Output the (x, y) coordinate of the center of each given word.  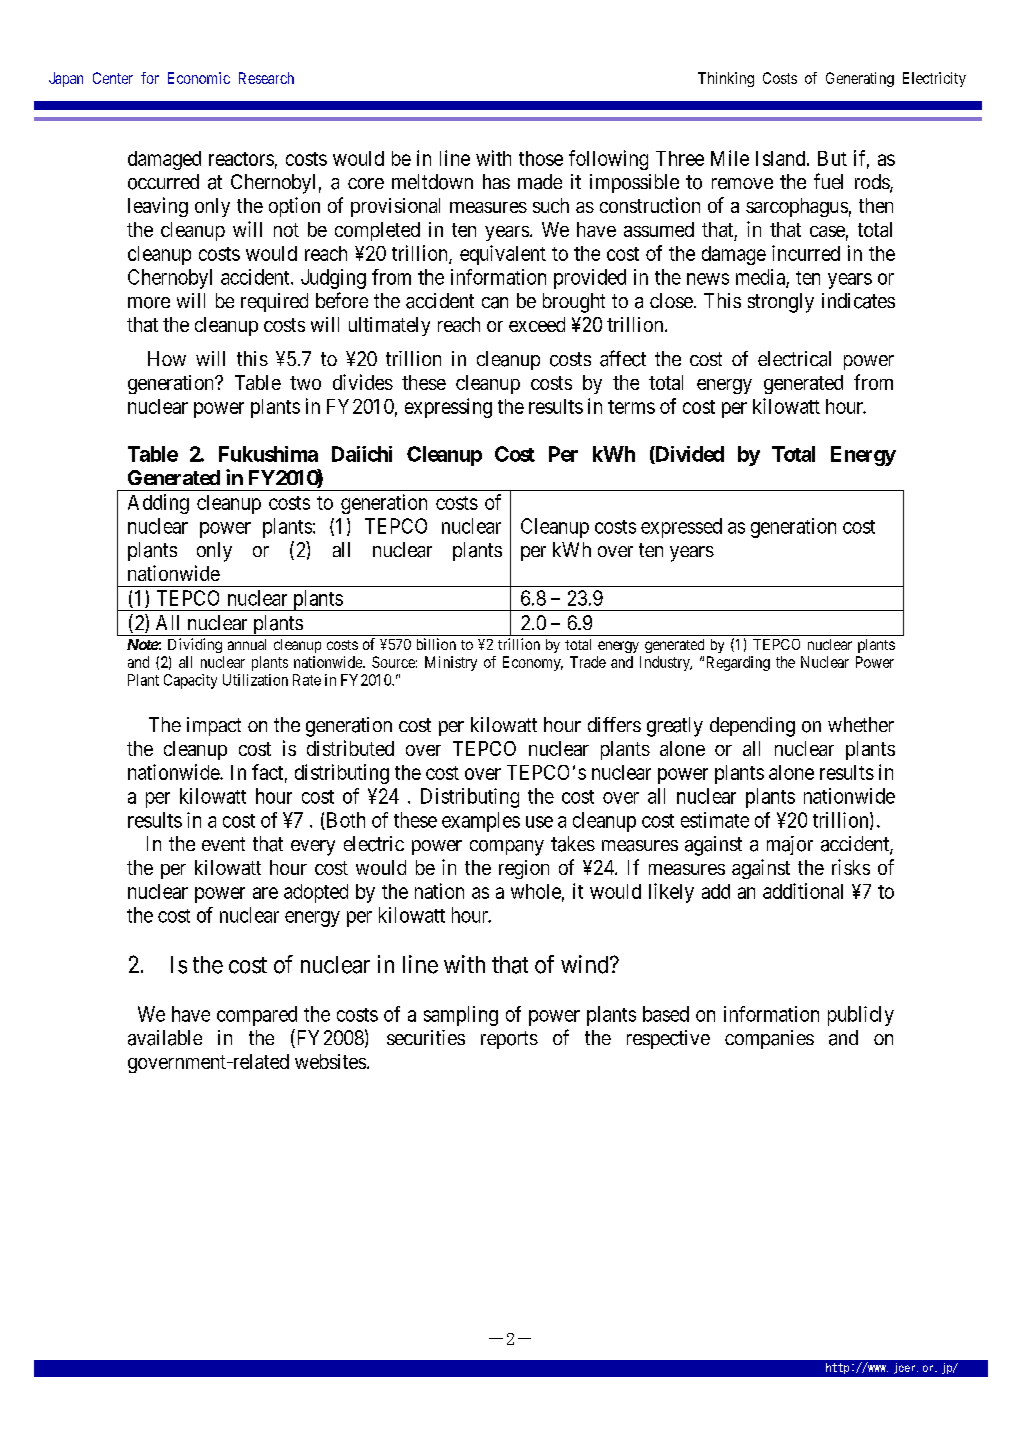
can (495, 303)
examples (481, 822)
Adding (158, 504)
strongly (781, 303)
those (541, 158)
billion (436, 644)
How (167, 358)
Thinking (726, 79)
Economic (199, 78)
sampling (461, 1016)
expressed (681, 528)
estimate (715, 820)
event (223, 844)
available (165, 1038)
